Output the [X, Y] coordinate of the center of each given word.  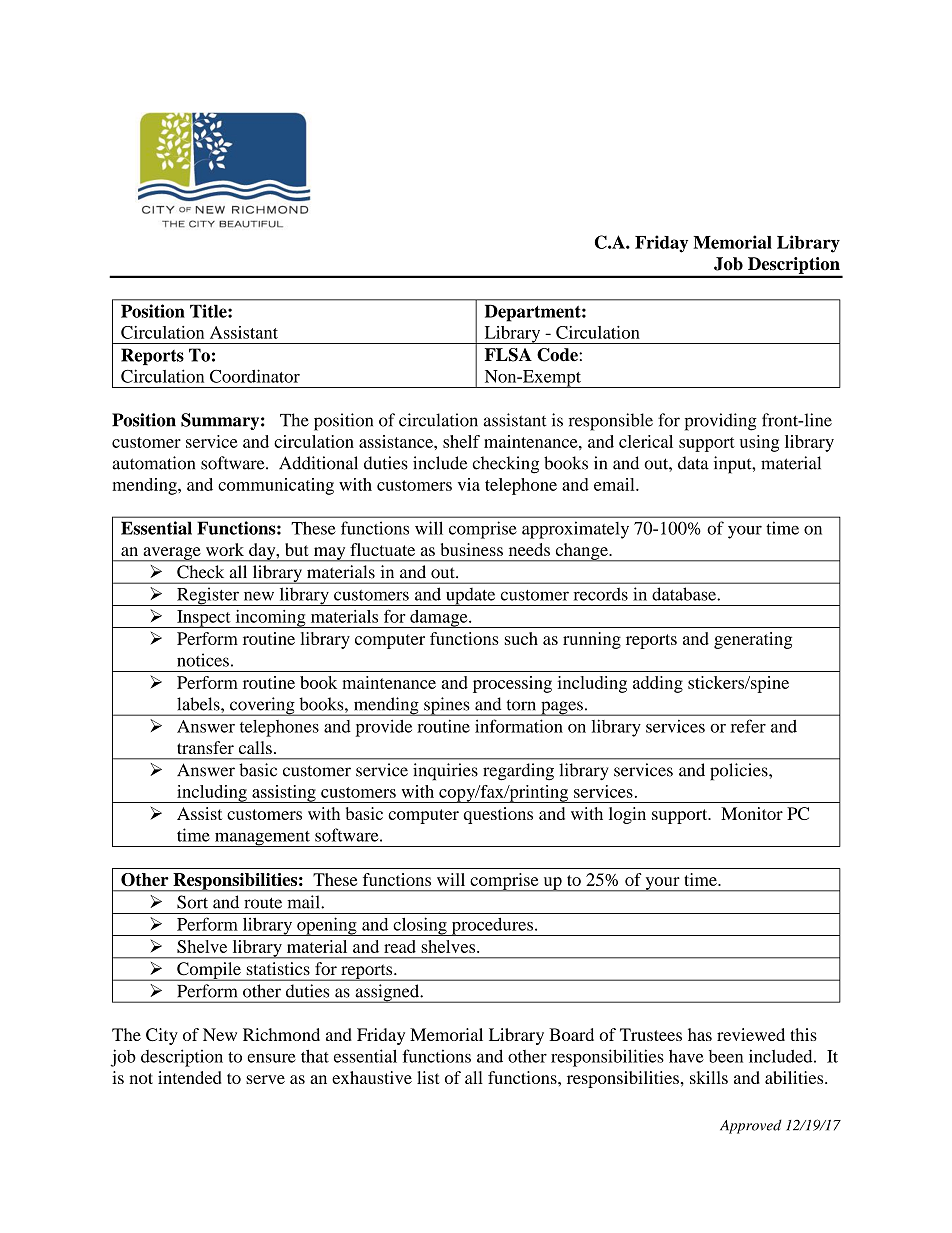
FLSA [508, 355]
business [472, 549]
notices [203, 660]
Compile [209, 971]
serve [265, 1079]
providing [721, 422]
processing [512, 684]
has [700, 1034]
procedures [492, 927]
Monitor [752, 813]
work [225, 549]
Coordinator [255, 376]
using [759, 443]
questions [498, 815]
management [262, 839]
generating [753, 640]
